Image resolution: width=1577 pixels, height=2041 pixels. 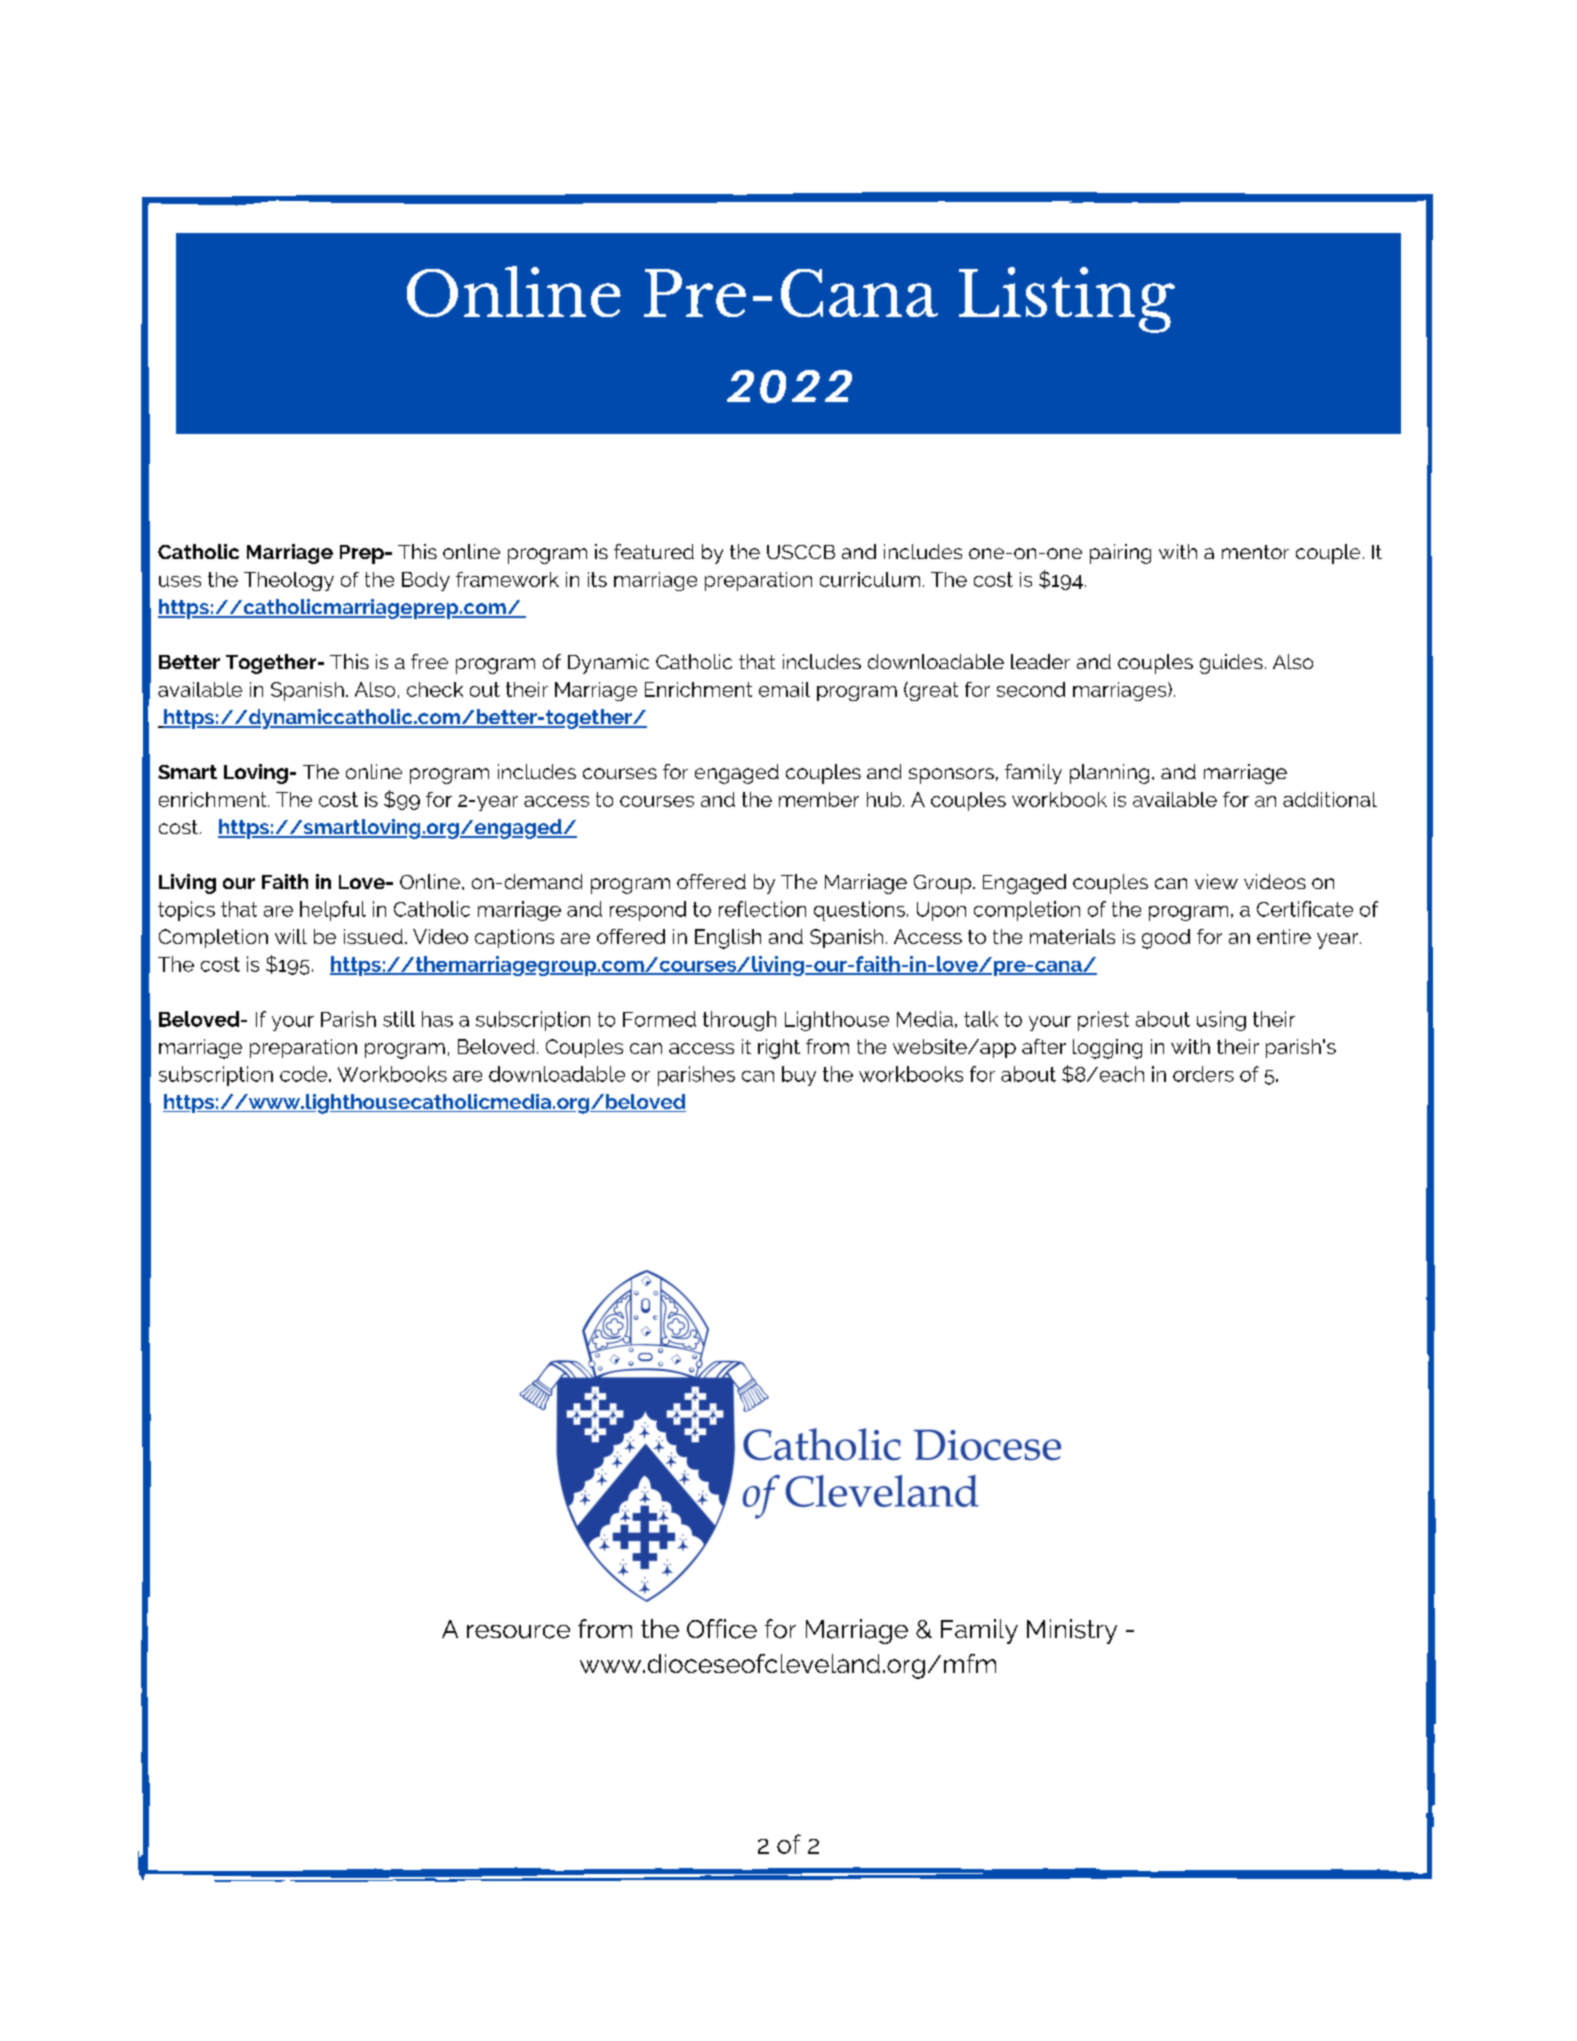 What do you see at coordinates (1072, 1631) in the document?
I see `Ministry` at bounding box center [1072, 1631].
